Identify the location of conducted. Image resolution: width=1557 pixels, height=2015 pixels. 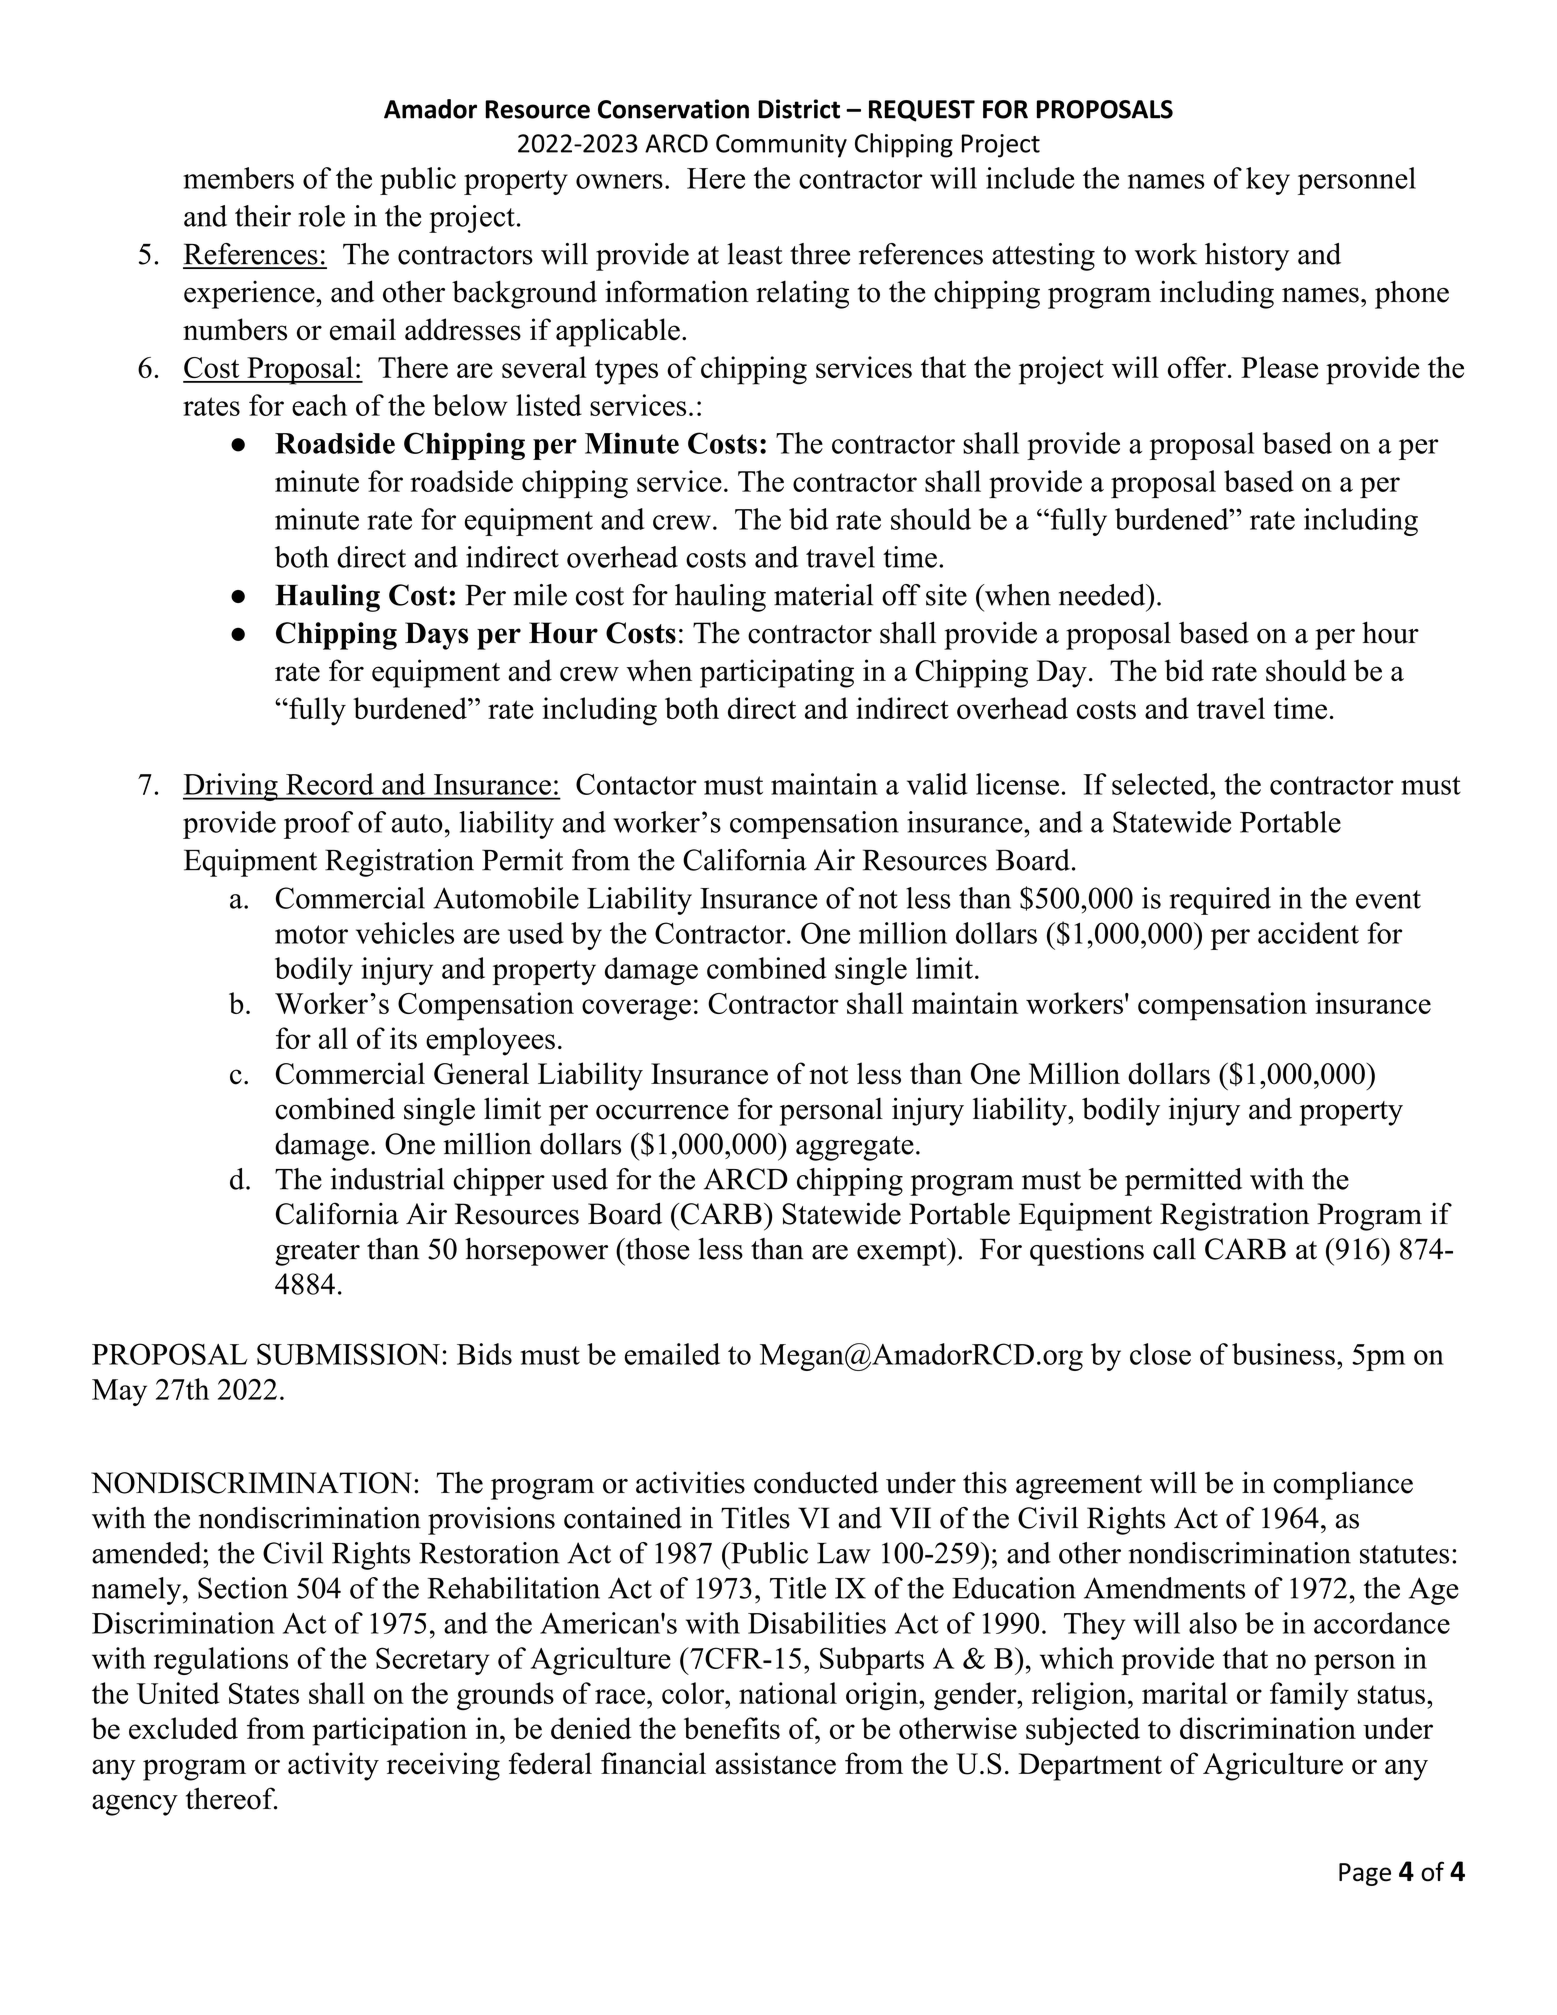
(816, 1482).
